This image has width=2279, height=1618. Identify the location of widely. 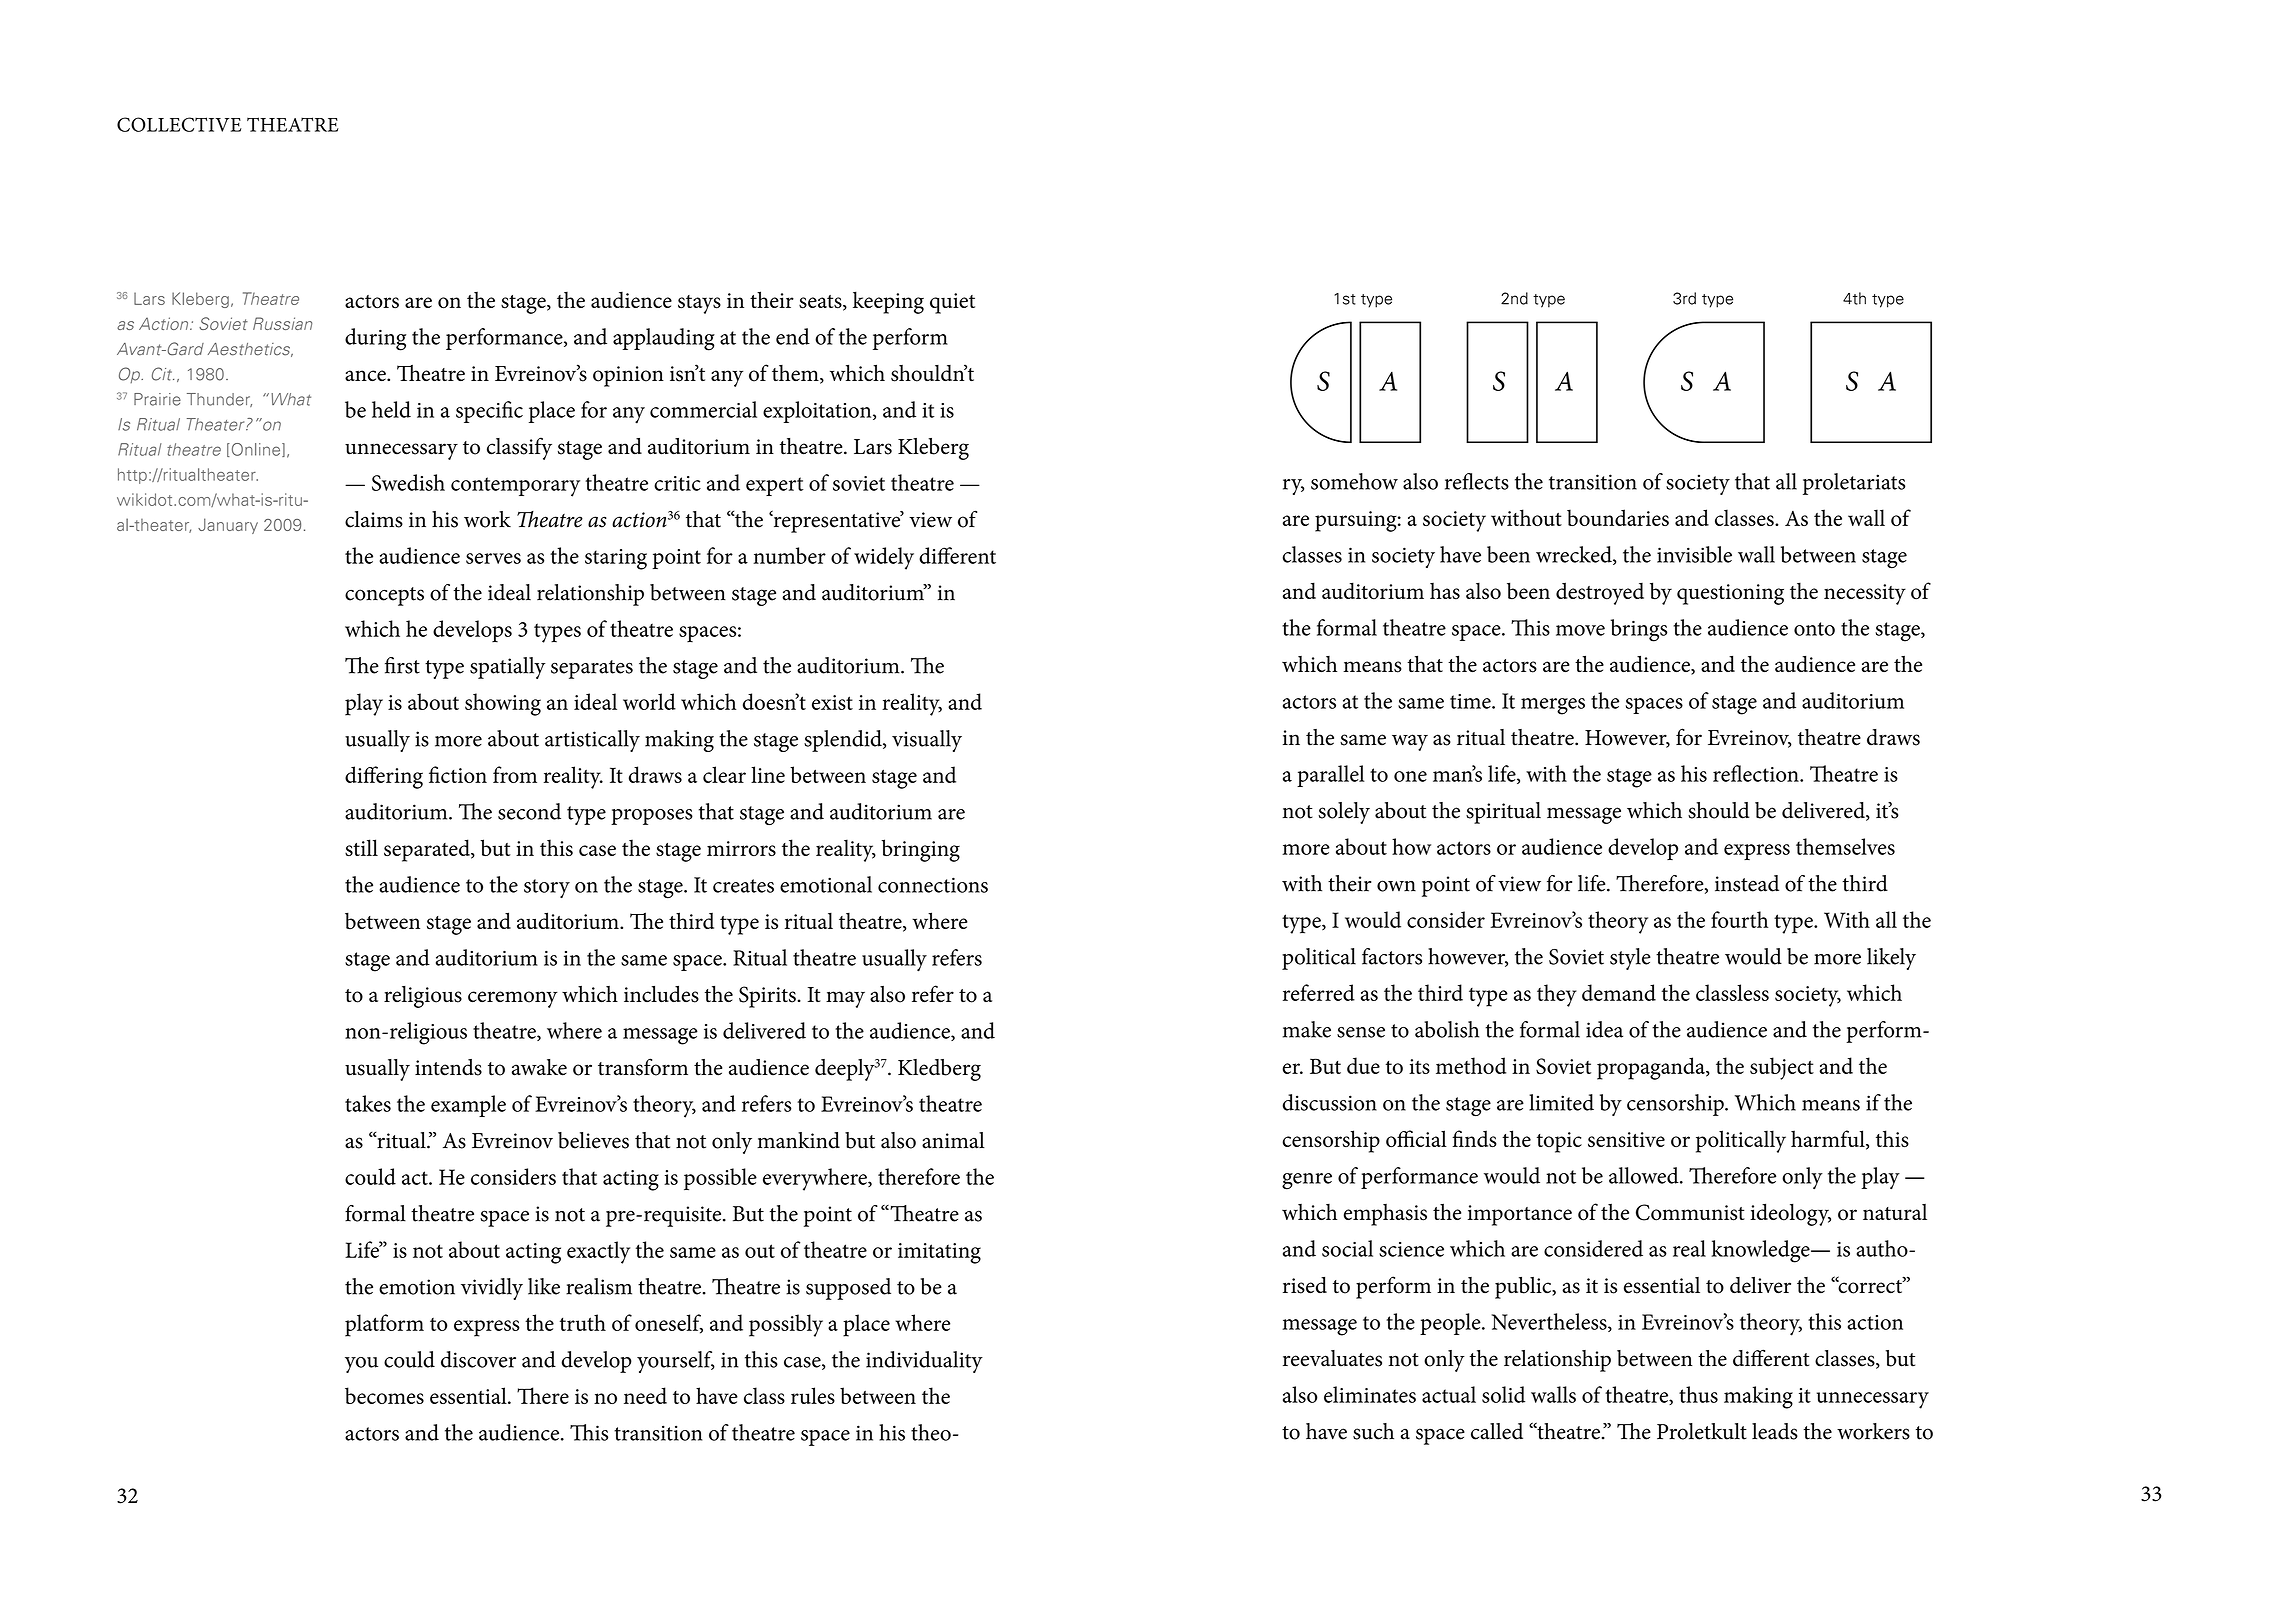
(884, 558).
